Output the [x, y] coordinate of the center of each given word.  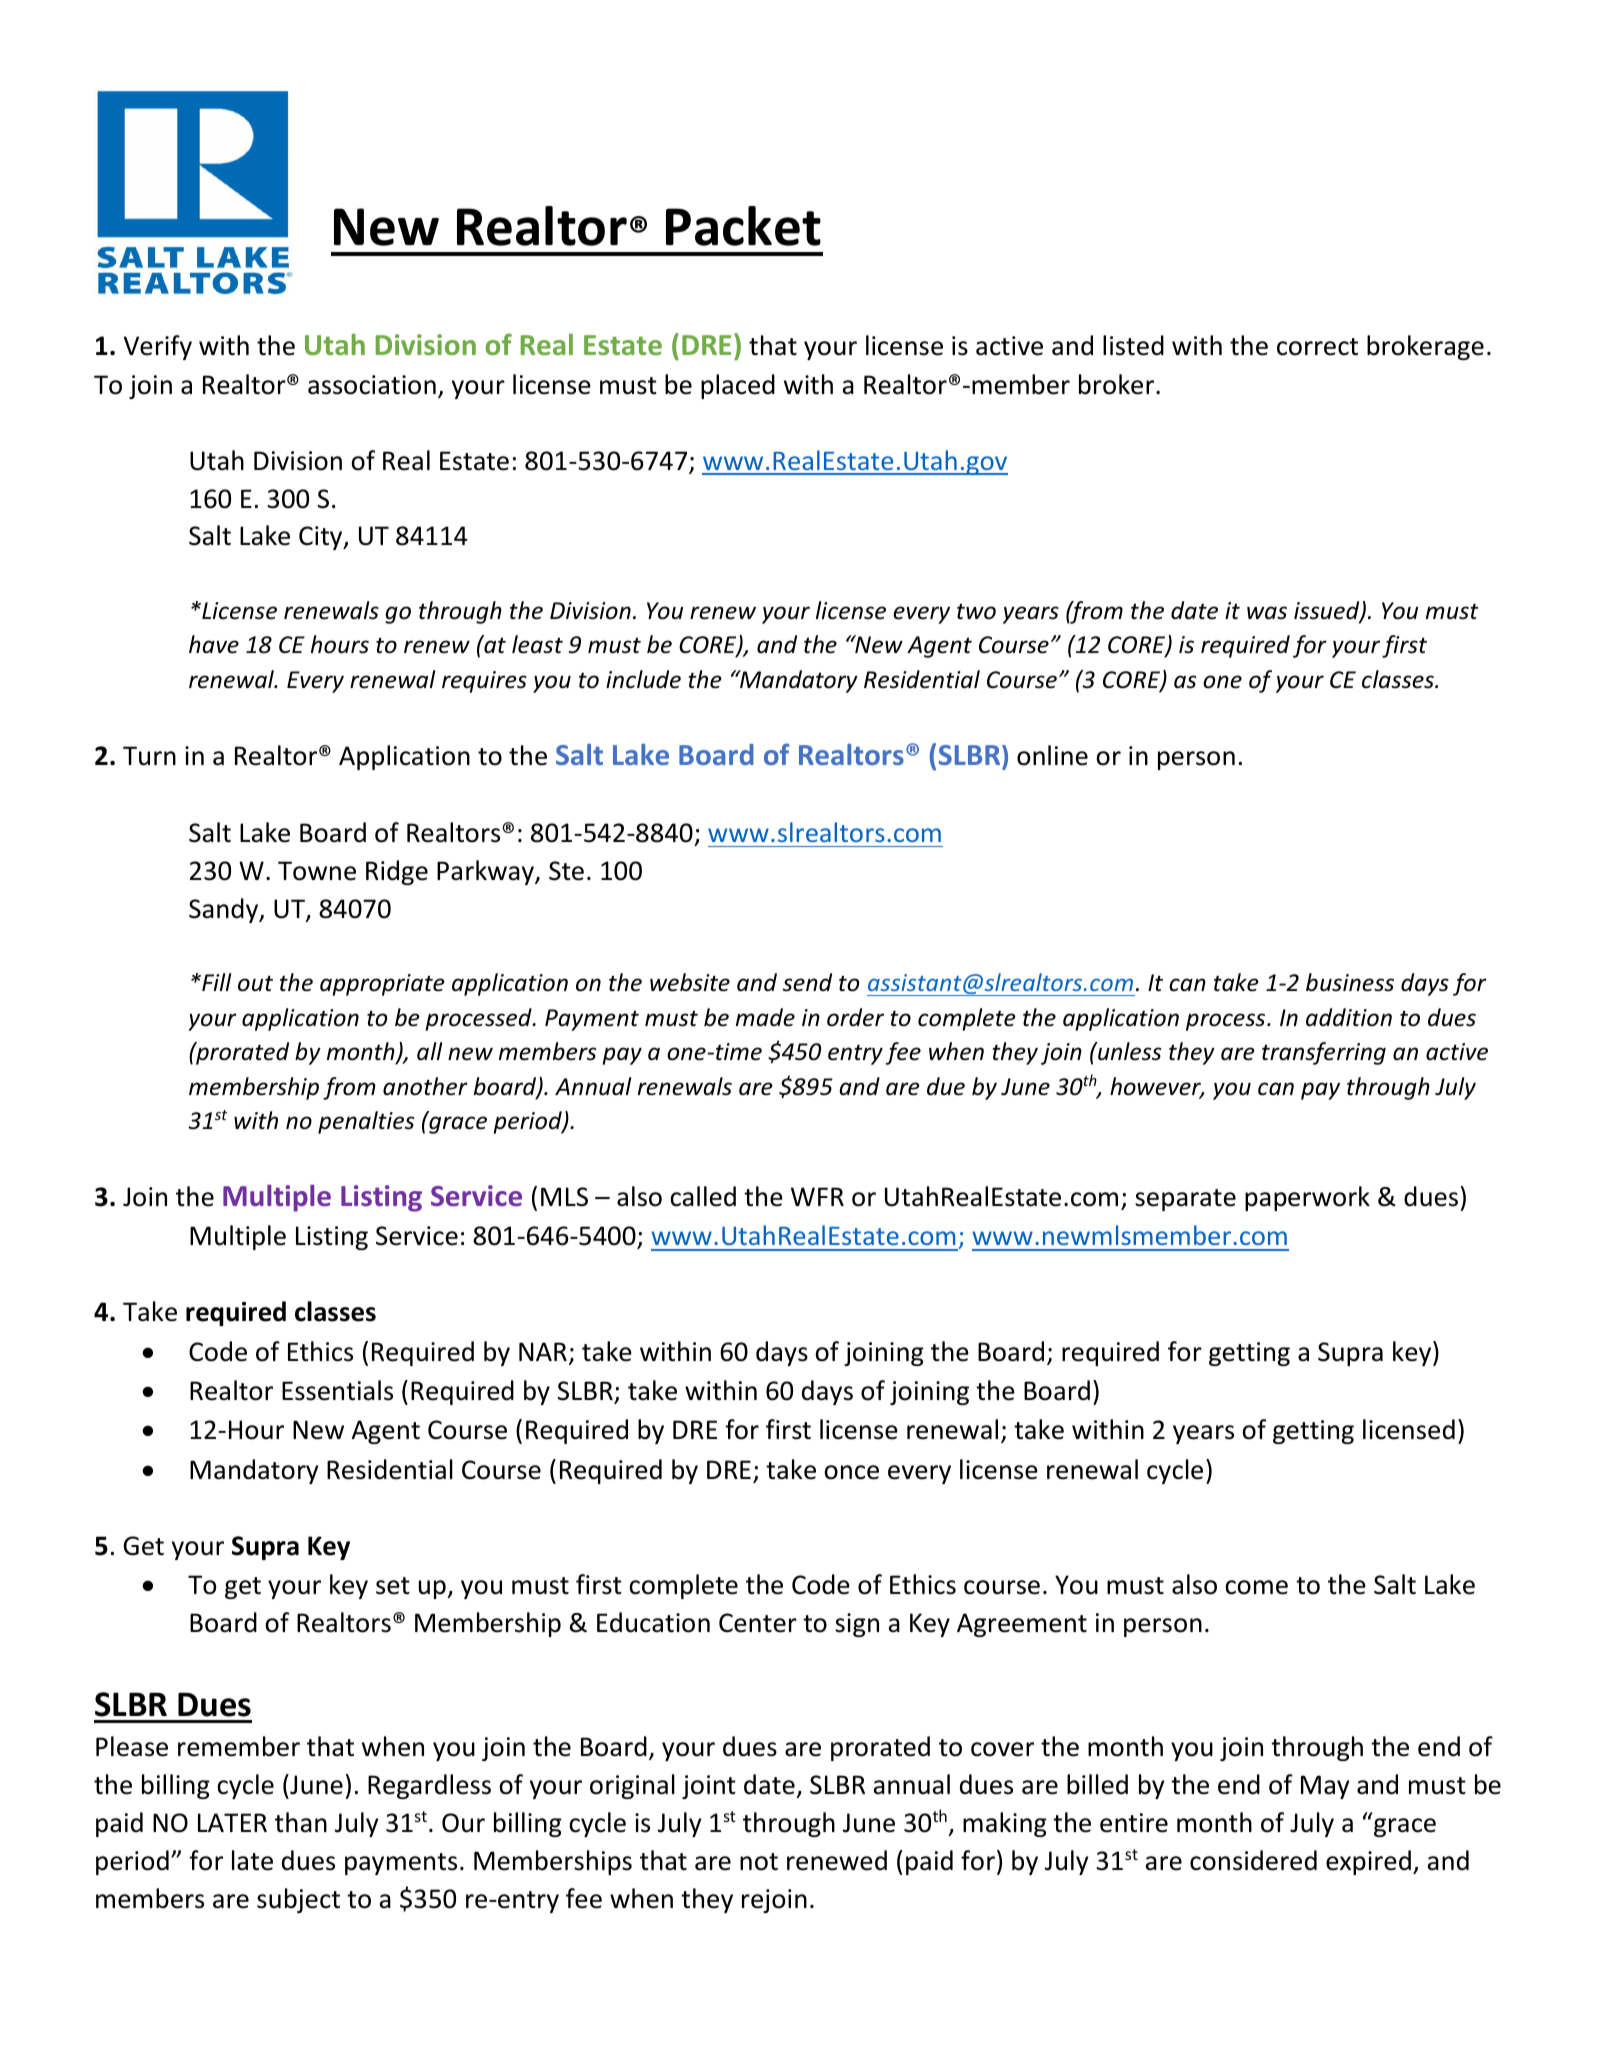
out [255, 983]
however [1157, 1087]
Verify [158, 347]
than [301, 1822]
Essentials [337, 1390]
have [214, 644]
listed [1133, 345]
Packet [743, 226]
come [1256, 1587]
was [1267, 613]
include [643, 679]
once [851, 1472]
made [765, 1017]
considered [1253, 1860]
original [632, 1786]
